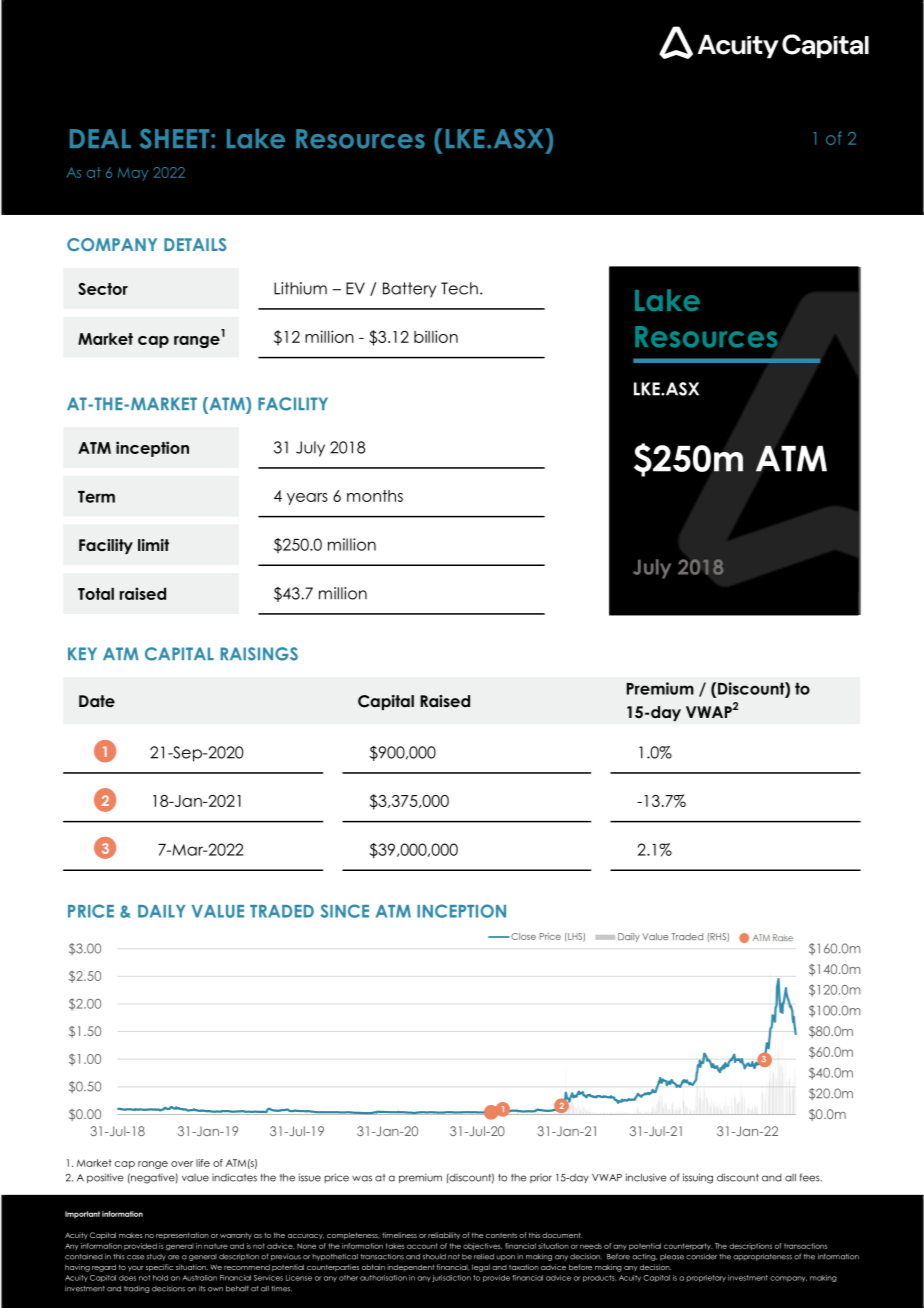  Describe the element at coordinates (409, 290) in the screenshot. I see `Battery` at that location.
